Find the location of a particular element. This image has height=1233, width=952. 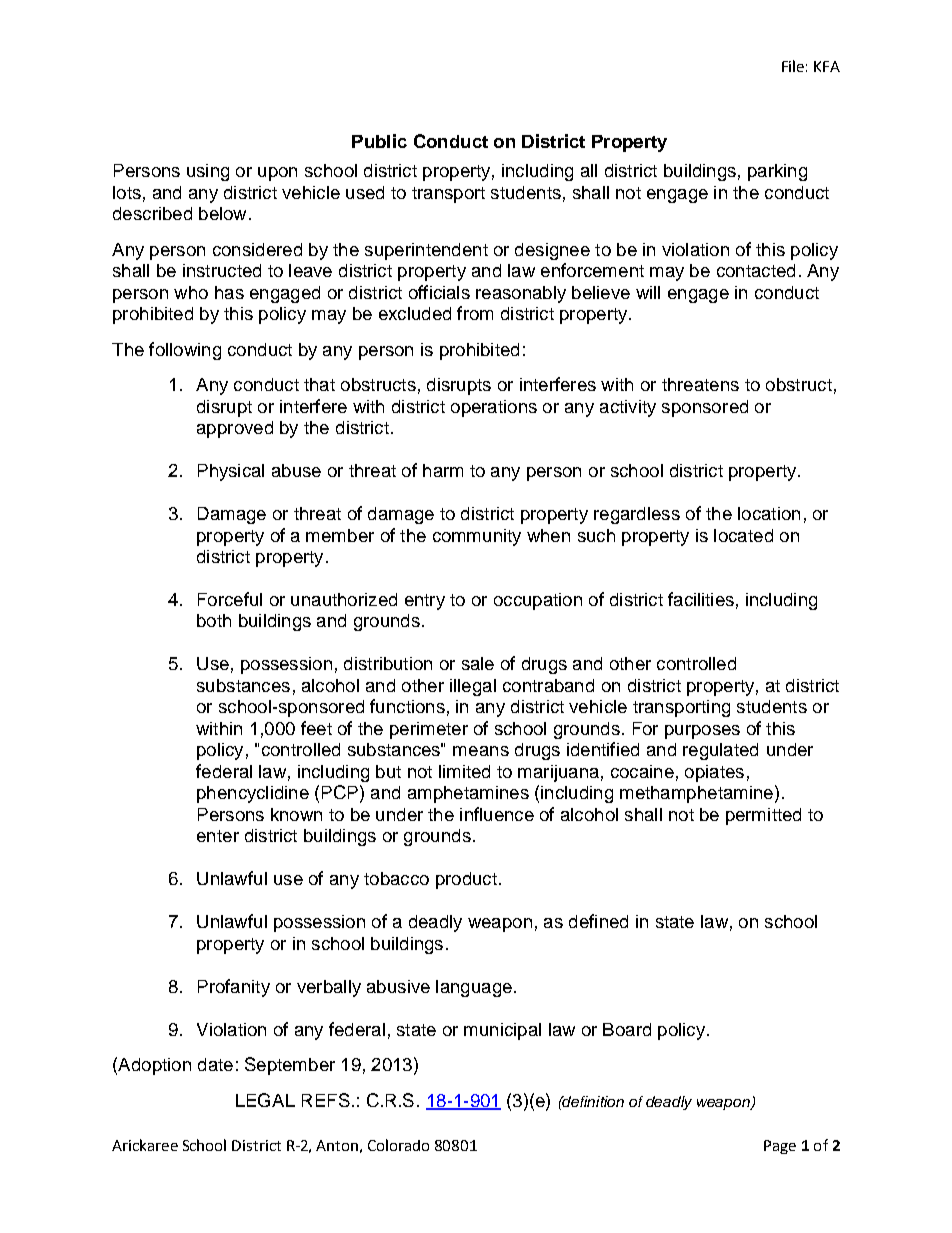

Page is located at coordinates (780, 1147).
